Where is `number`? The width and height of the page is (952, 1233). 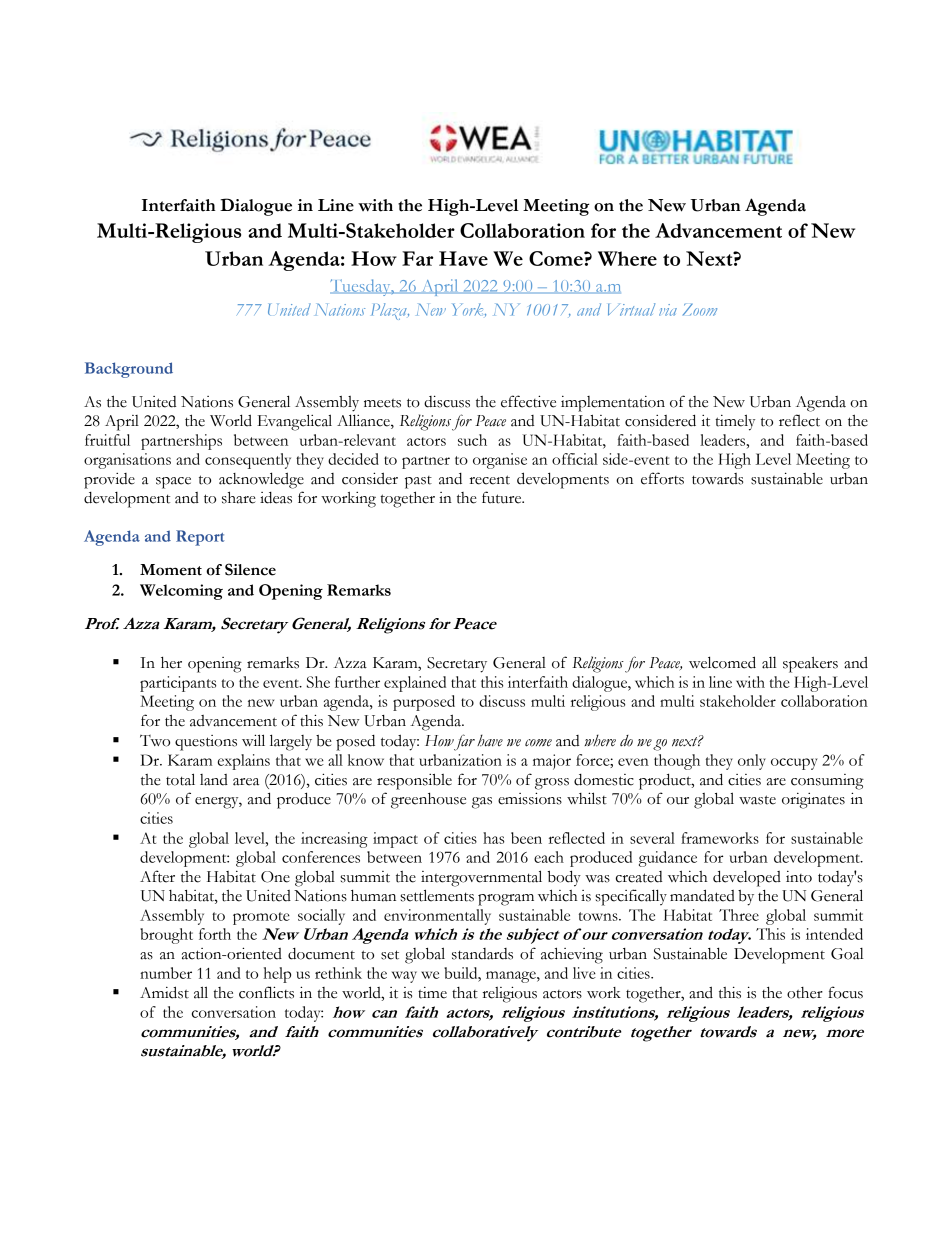 number is located at coordinates (166, 973).
